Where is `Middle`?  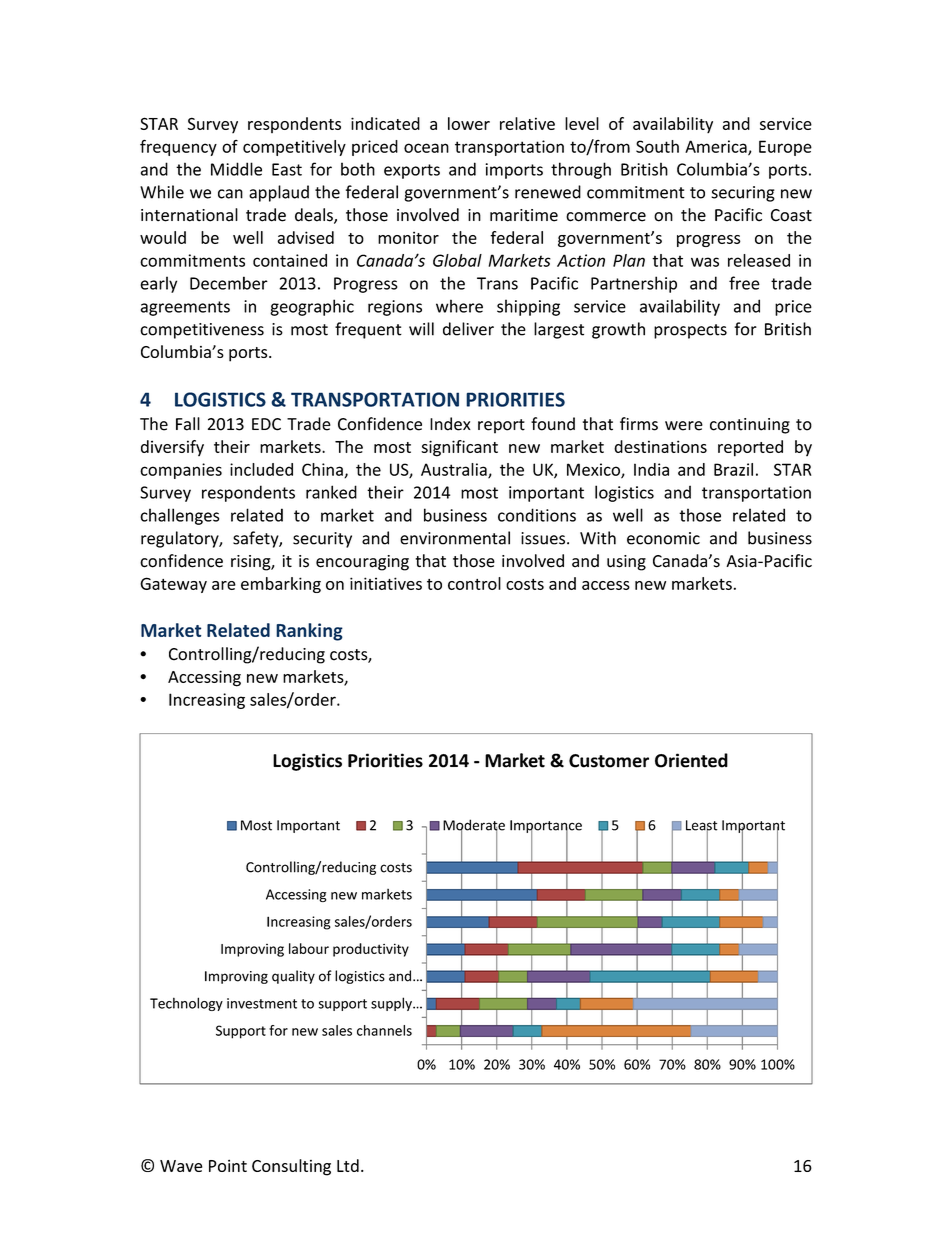
Middle is located at coordinates (236, 169).
